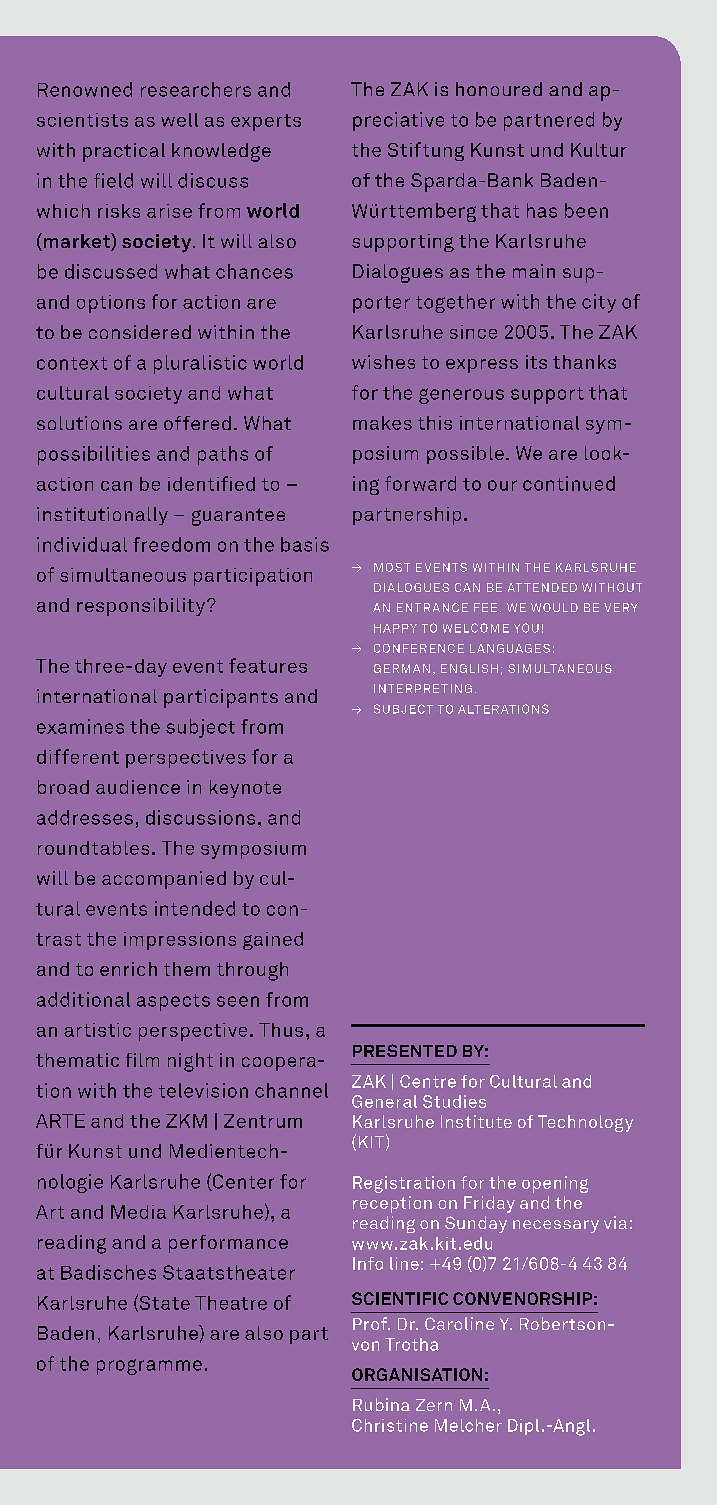 The image size is (717, 1505). I want to click on experts, so click(266, 122).
